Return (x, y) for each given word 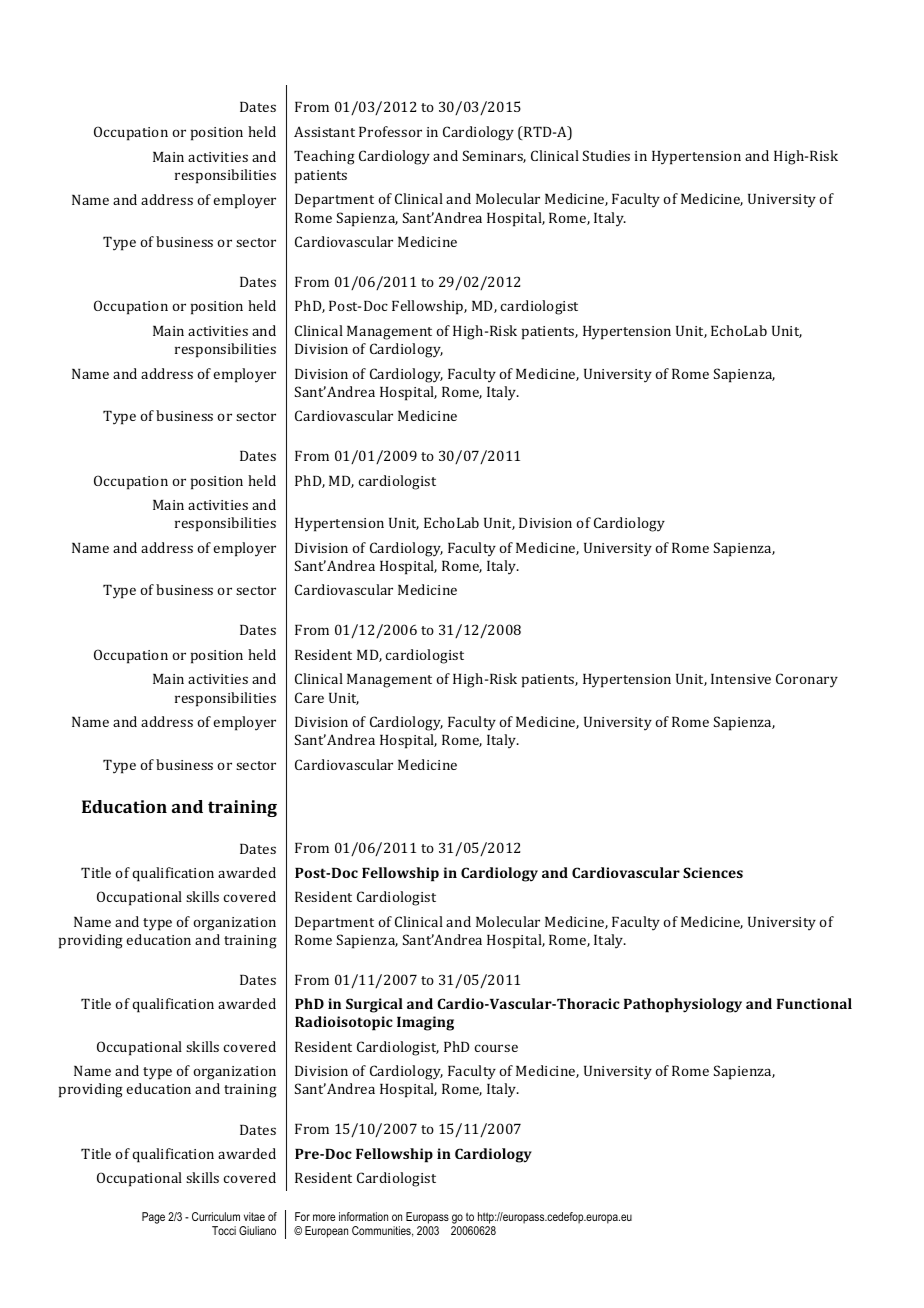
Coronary (807, 680)
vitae (254, 1216)
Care (309, 697)
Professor (390, 131)
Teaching (324, 157)
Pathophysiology (683, 1005)
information (363, 1216)
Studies (606, 155)
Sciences (713, 872)
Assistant (324, 131)
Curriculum (216, 1216)
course (496, 1048)
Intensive (741, 679)
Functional (814, 1003)
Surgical (374, 1005)
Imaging (425, 1023)
